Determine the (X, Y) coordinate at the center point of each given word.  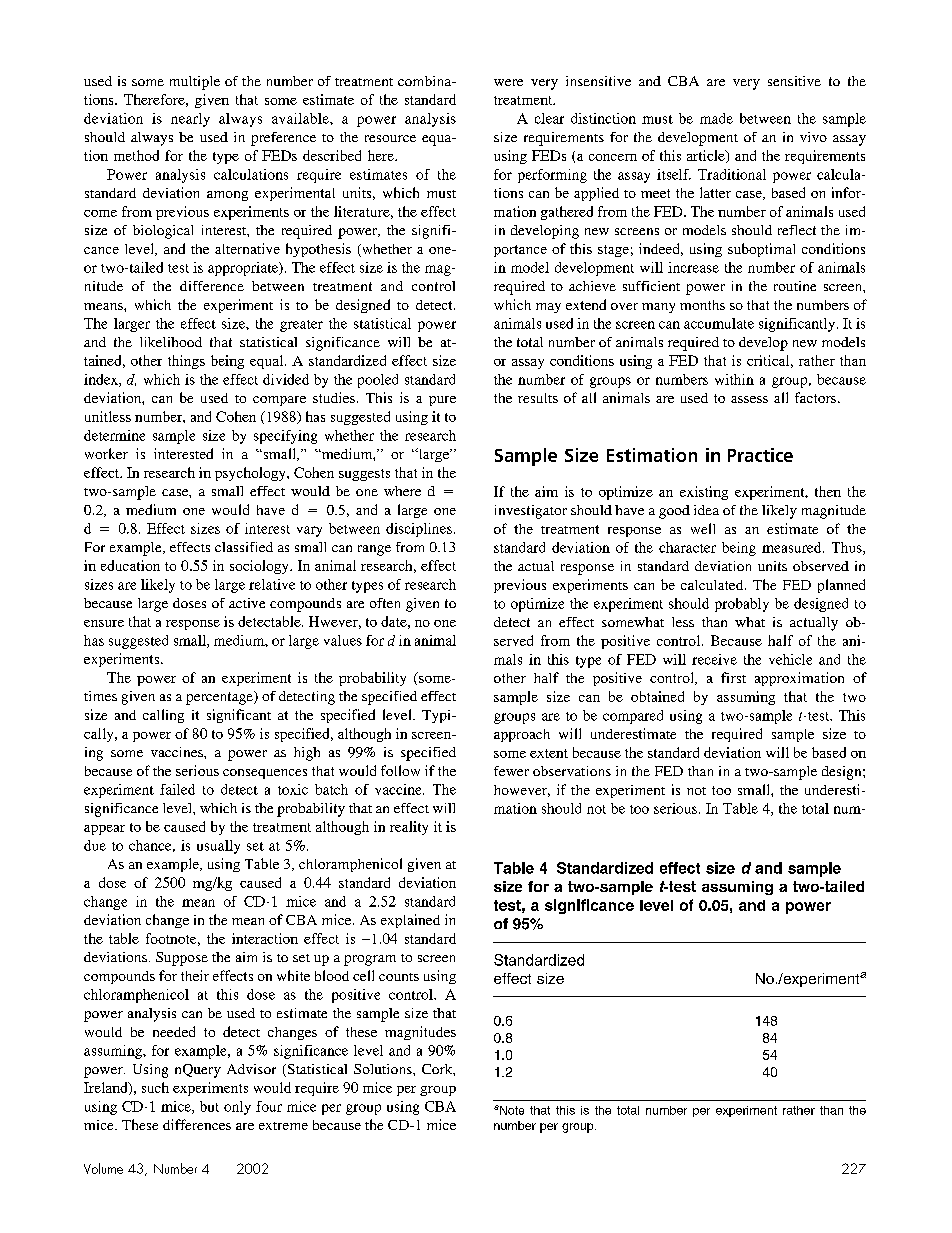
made (716, 118)
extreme (283, 1126)
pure (442, 401)
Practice (760, 455)
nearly (190, 120)
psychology (251, 474)
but (209, 1106)
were (508, 82)
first (733, 677)
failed (177, 789)
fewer (511, 771)
